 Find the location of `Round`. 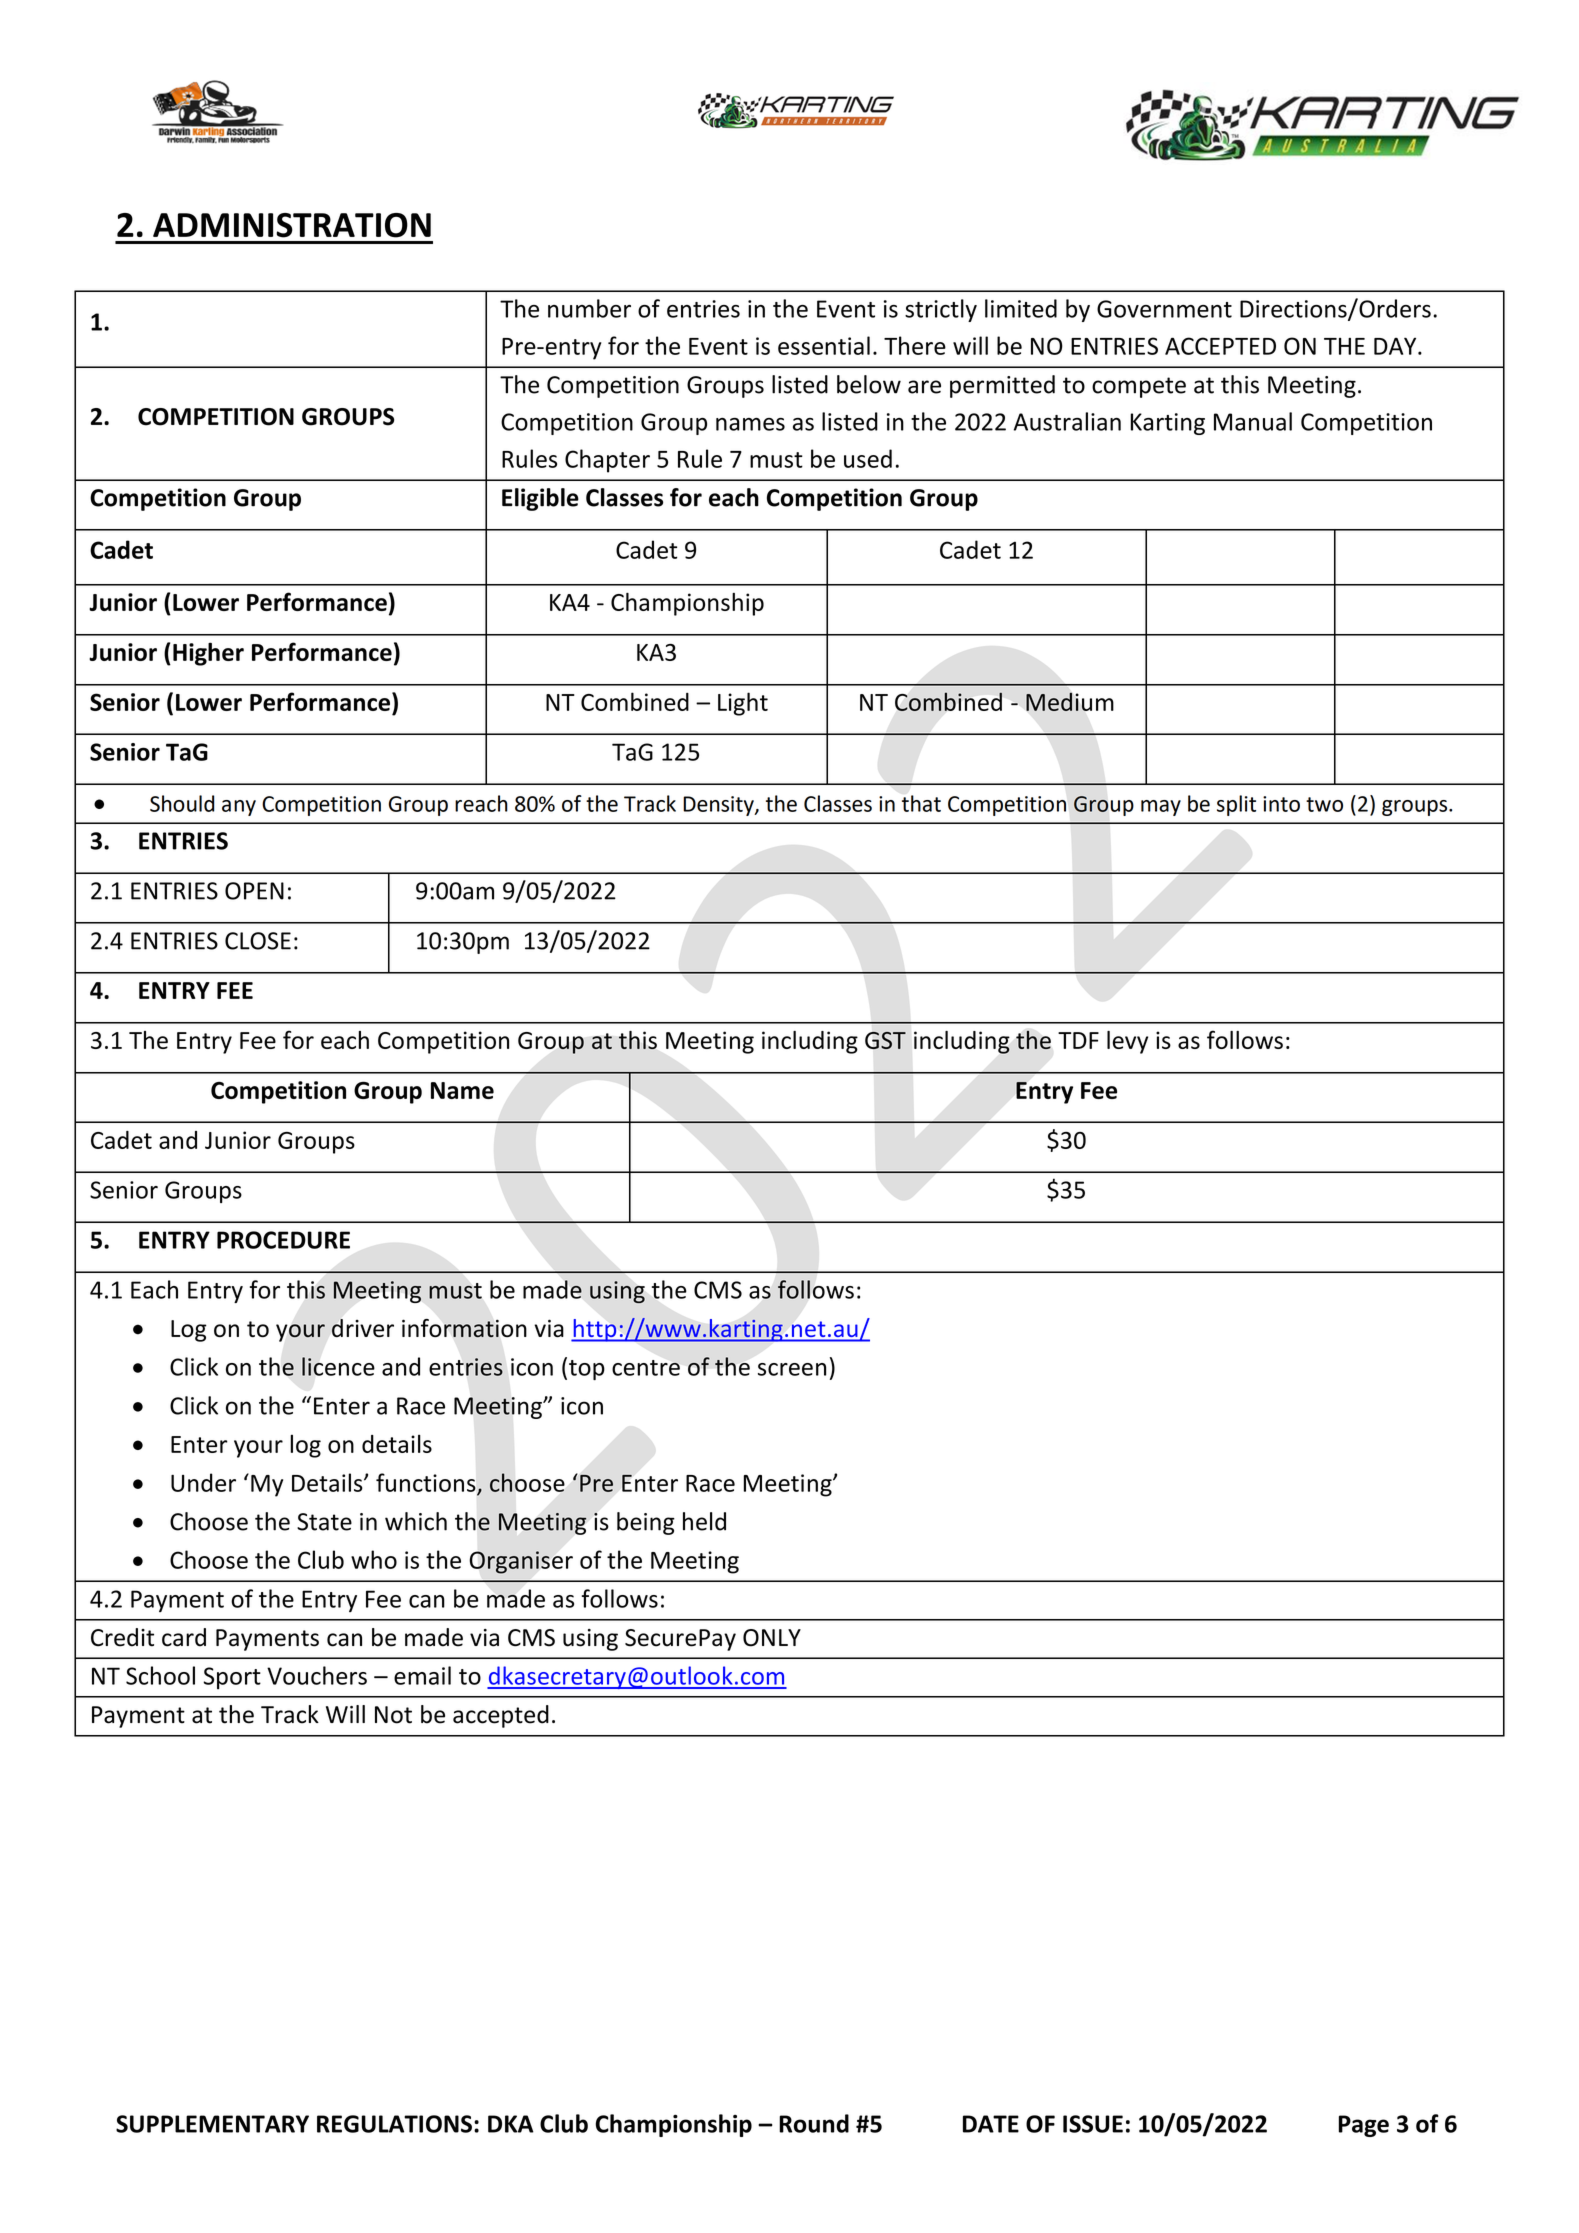

Round is located at coordinates (814, 2123).
